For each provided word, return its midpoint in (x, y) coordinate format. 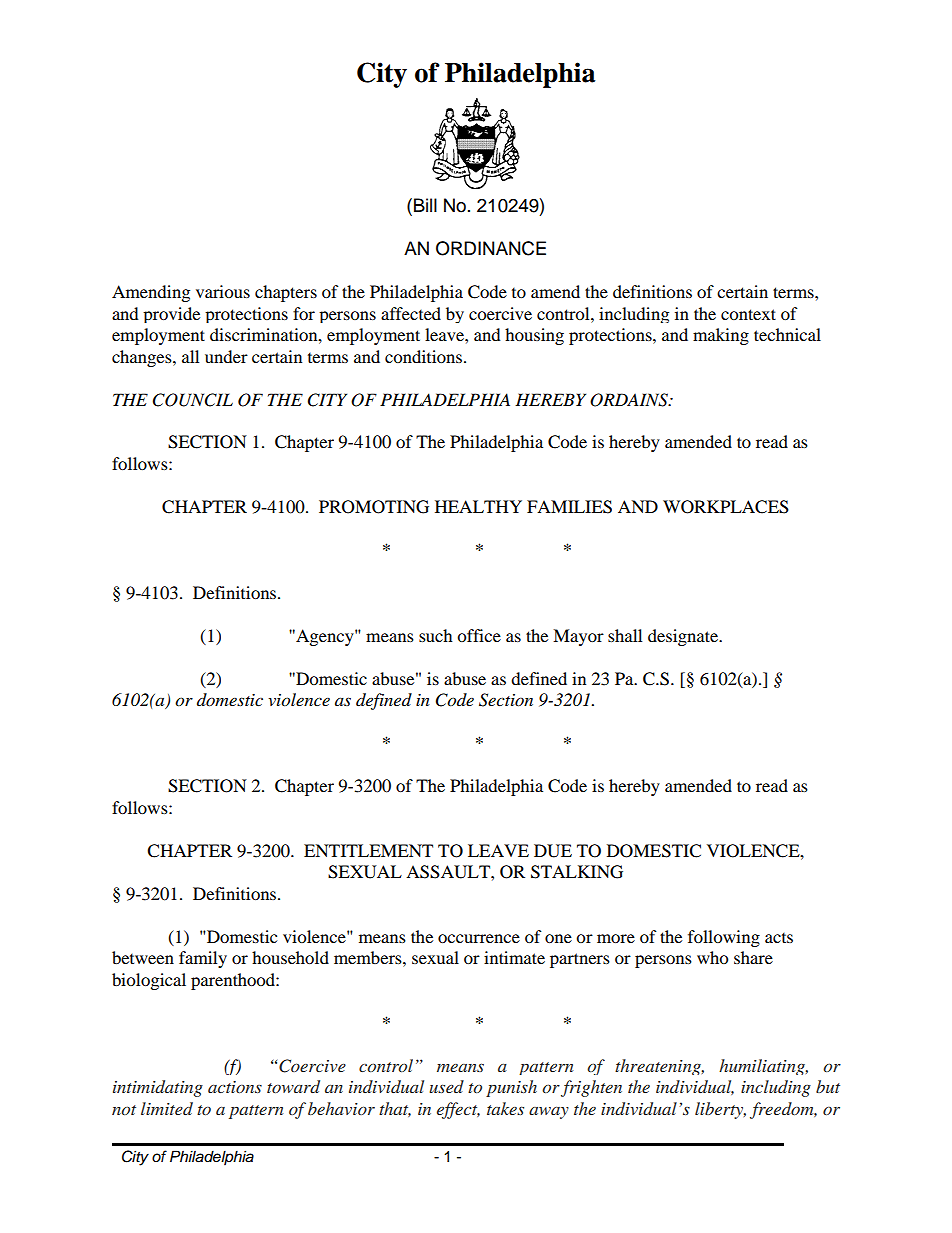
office (479, 635)
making (721, 336)
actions (235, 1087)
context (748, 314)
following (724, 938)
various (223, 291)
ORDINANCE (491, 248)
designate (684, 637)
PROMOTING (374, 507)
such (436, 635)
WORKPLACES (726, 507)
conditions (425, 356)
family (203, 959)
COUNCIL (193, 400)
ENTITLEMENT (368, 850)
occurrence (479, 938)
